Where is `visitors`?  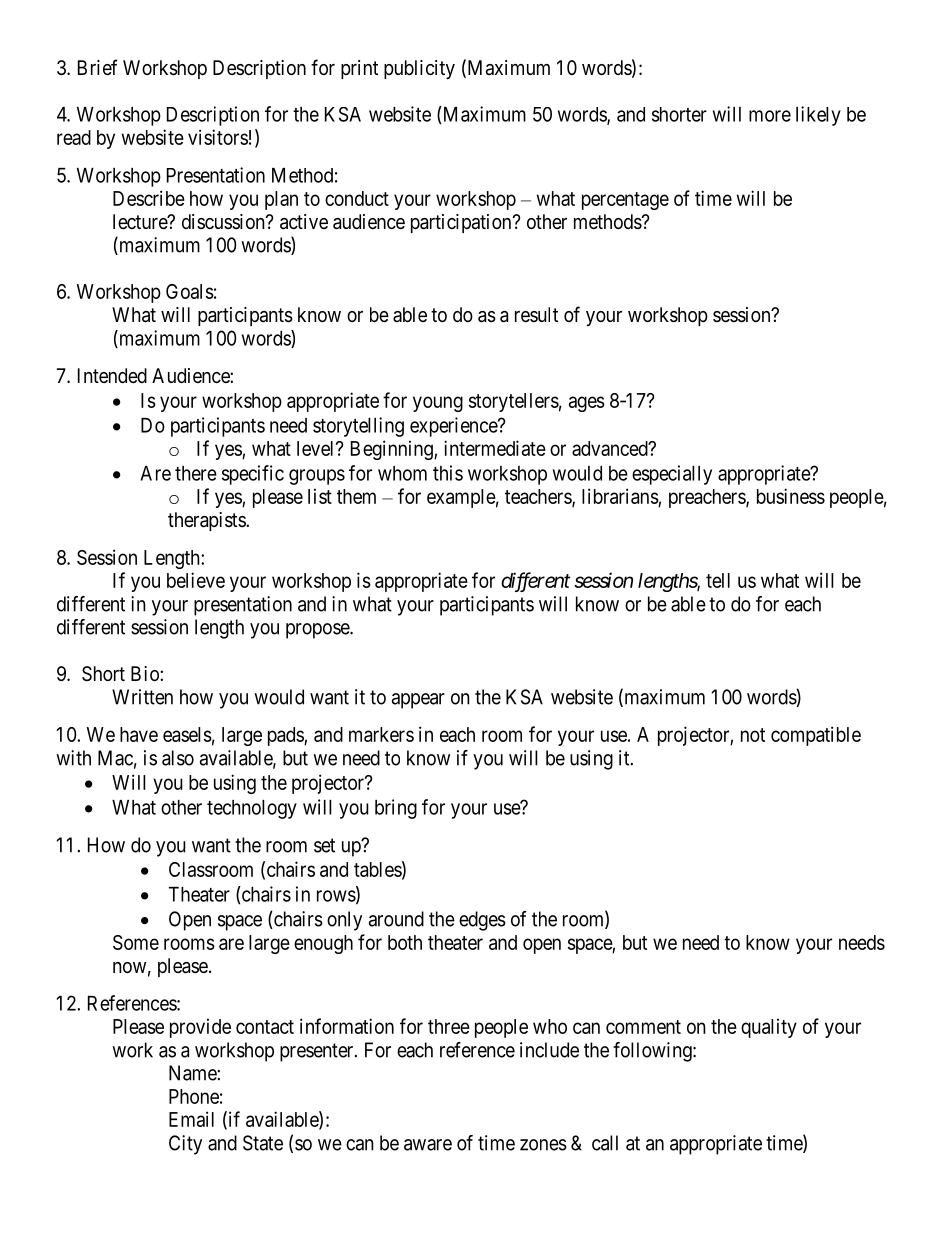 visitors is located at coordinates (218, 137).
